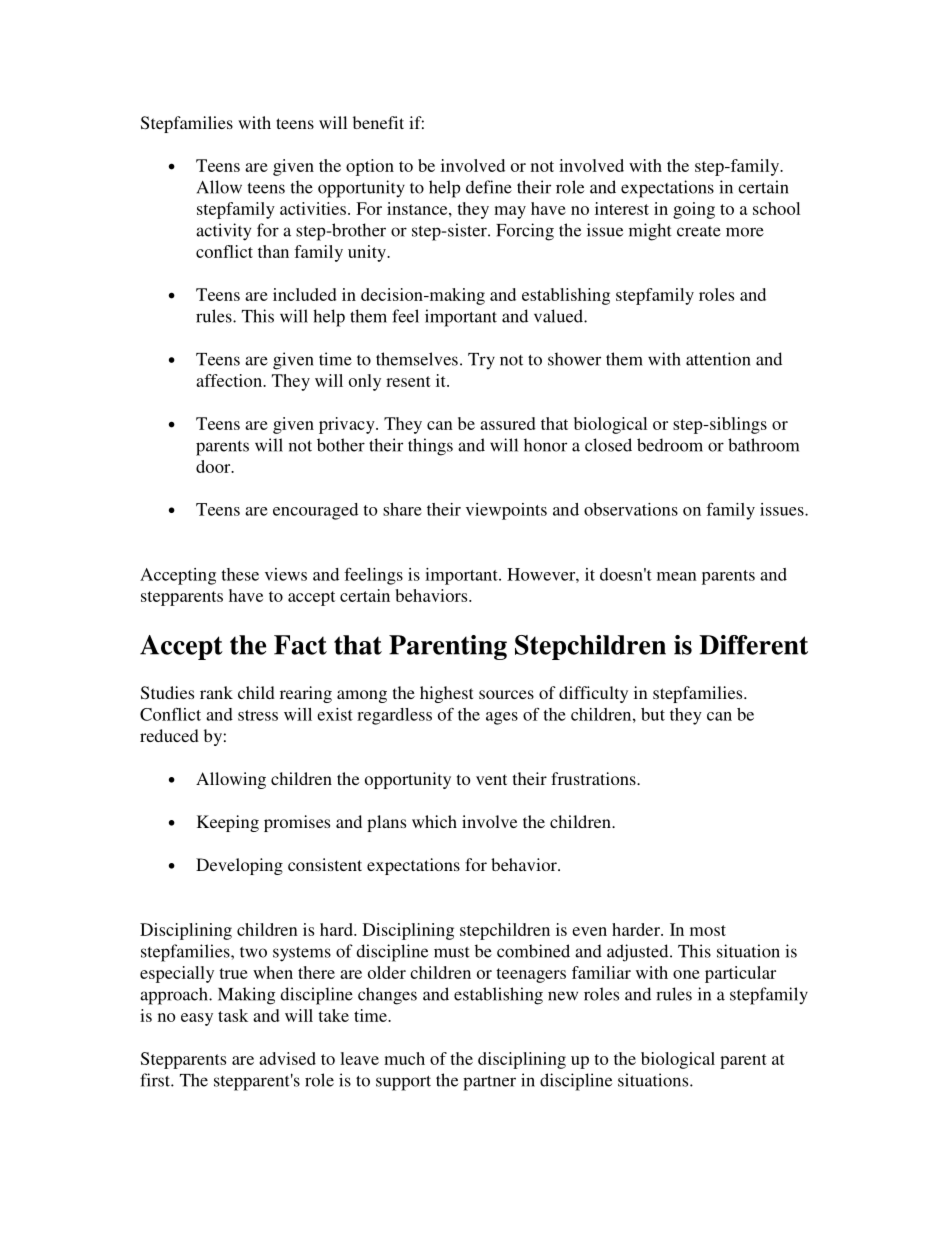 The image size is (952, 1233). What do you see at coordinates (718, 359) in the screenshot?
I see `attention` at bounding box center [718, 359].
